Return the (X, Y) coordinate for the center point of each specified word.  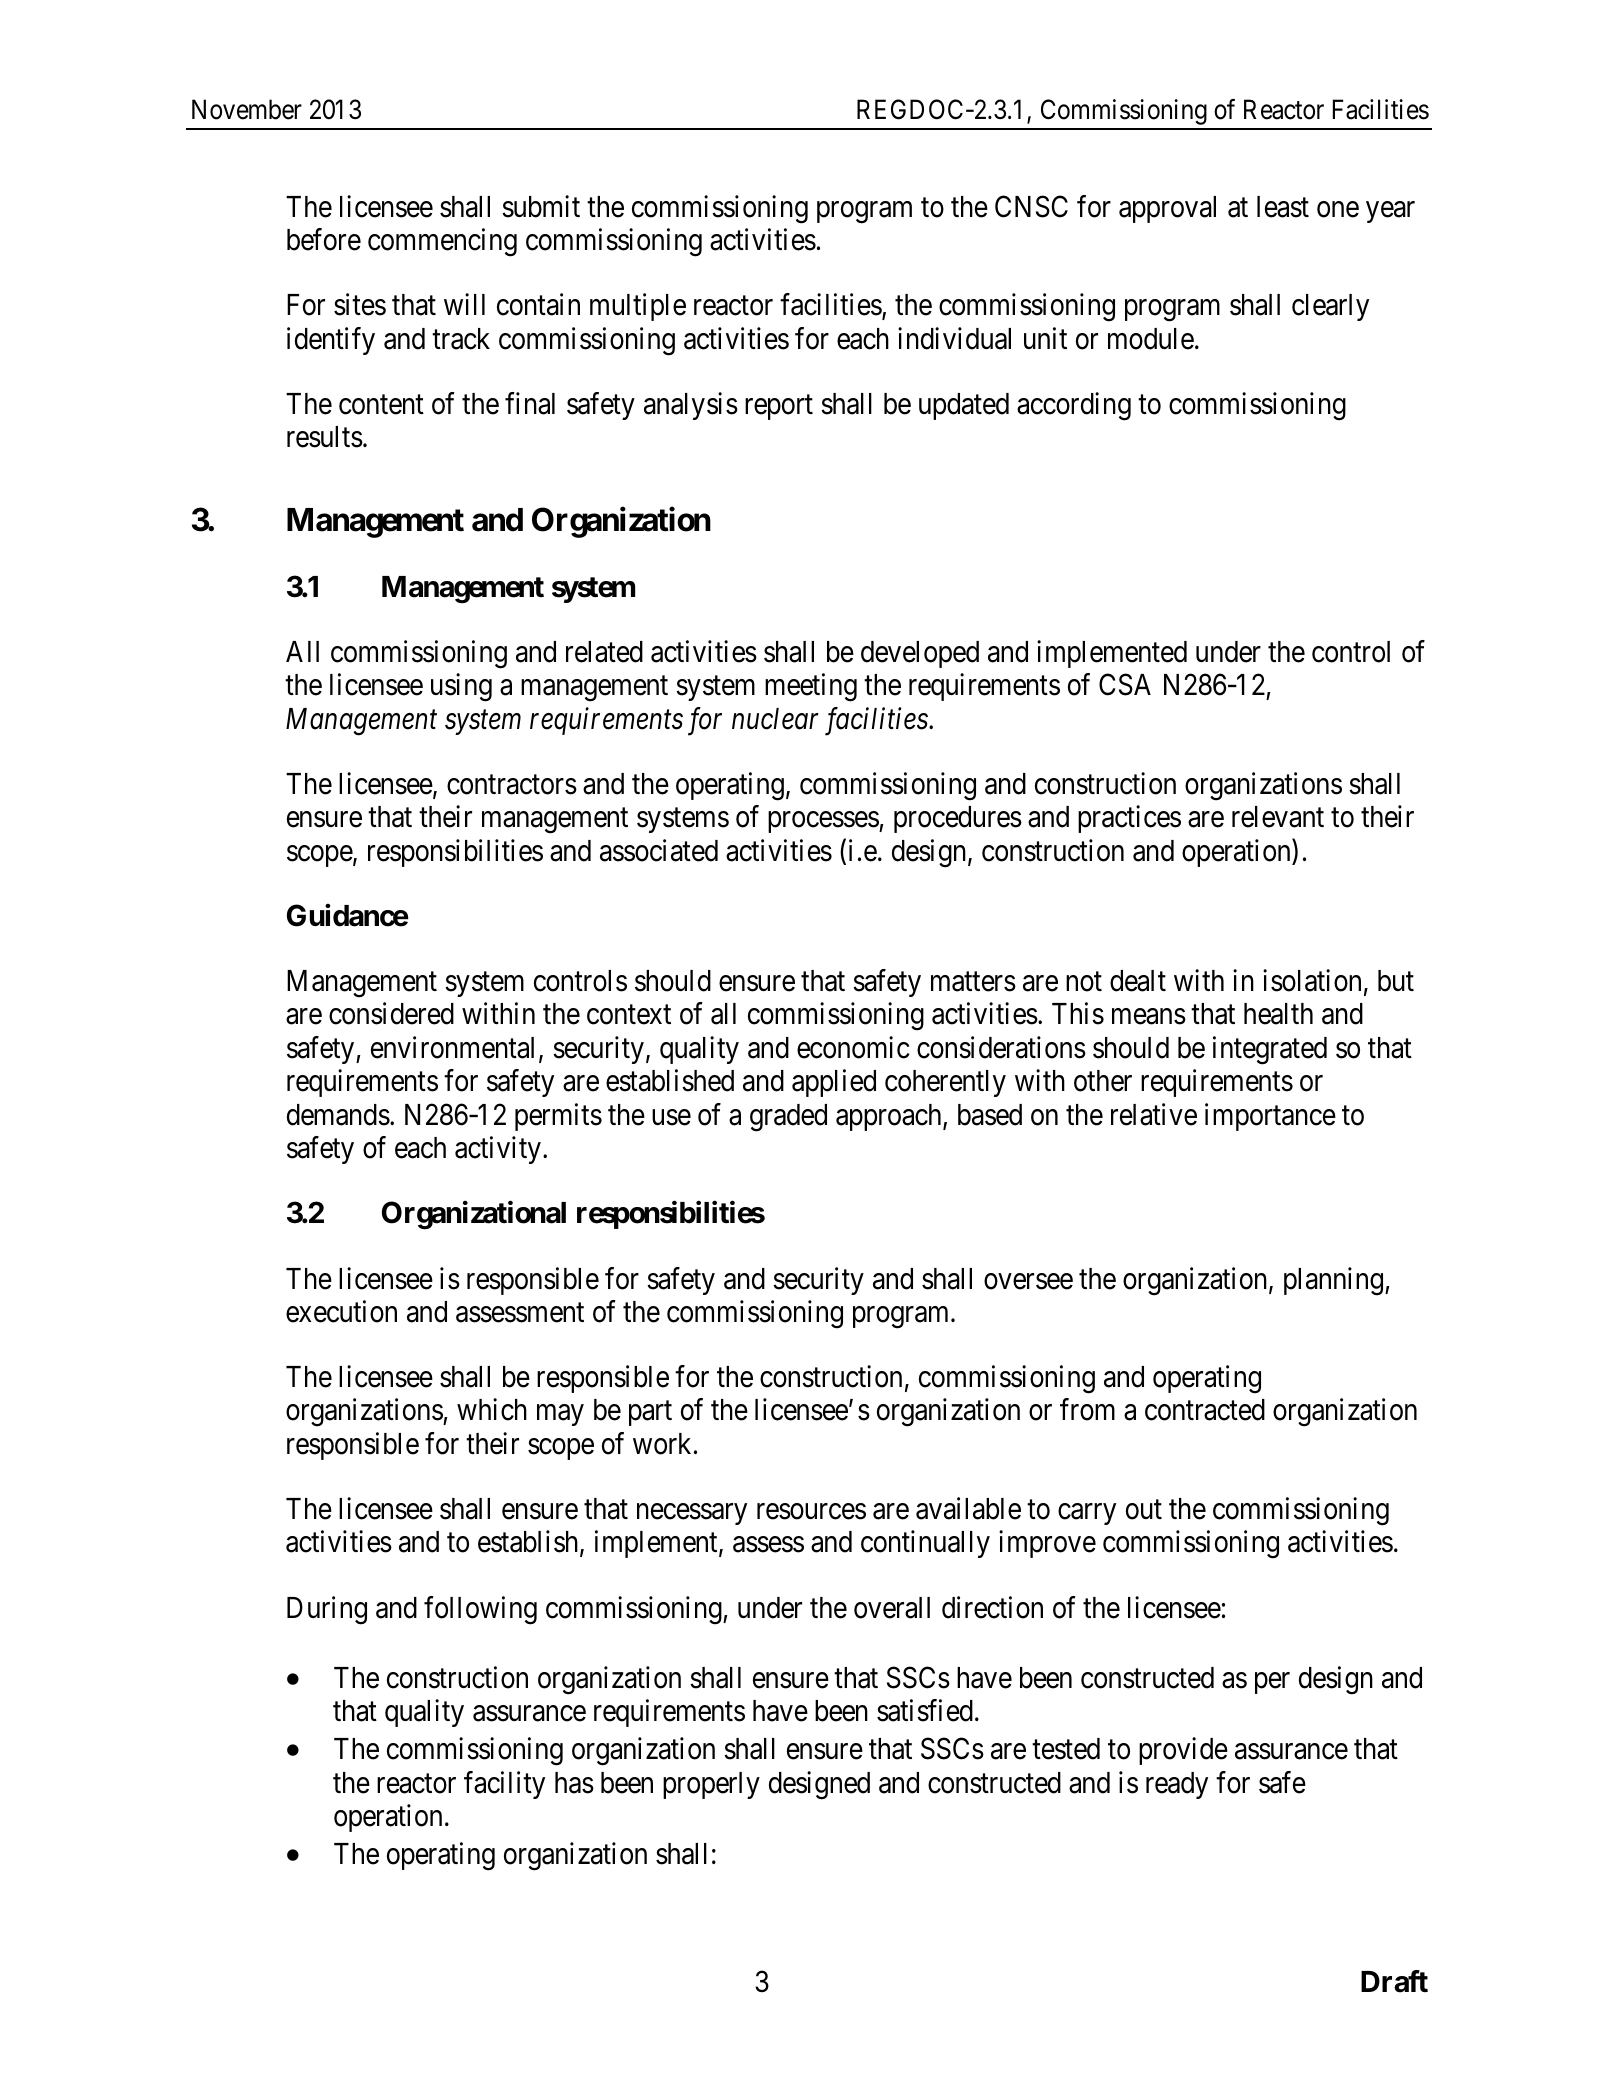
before (324, 239)
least (1283, 207)
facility (504, 1785)
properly (711, 1785)
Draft (1394, 1981)
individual (954, 338)
